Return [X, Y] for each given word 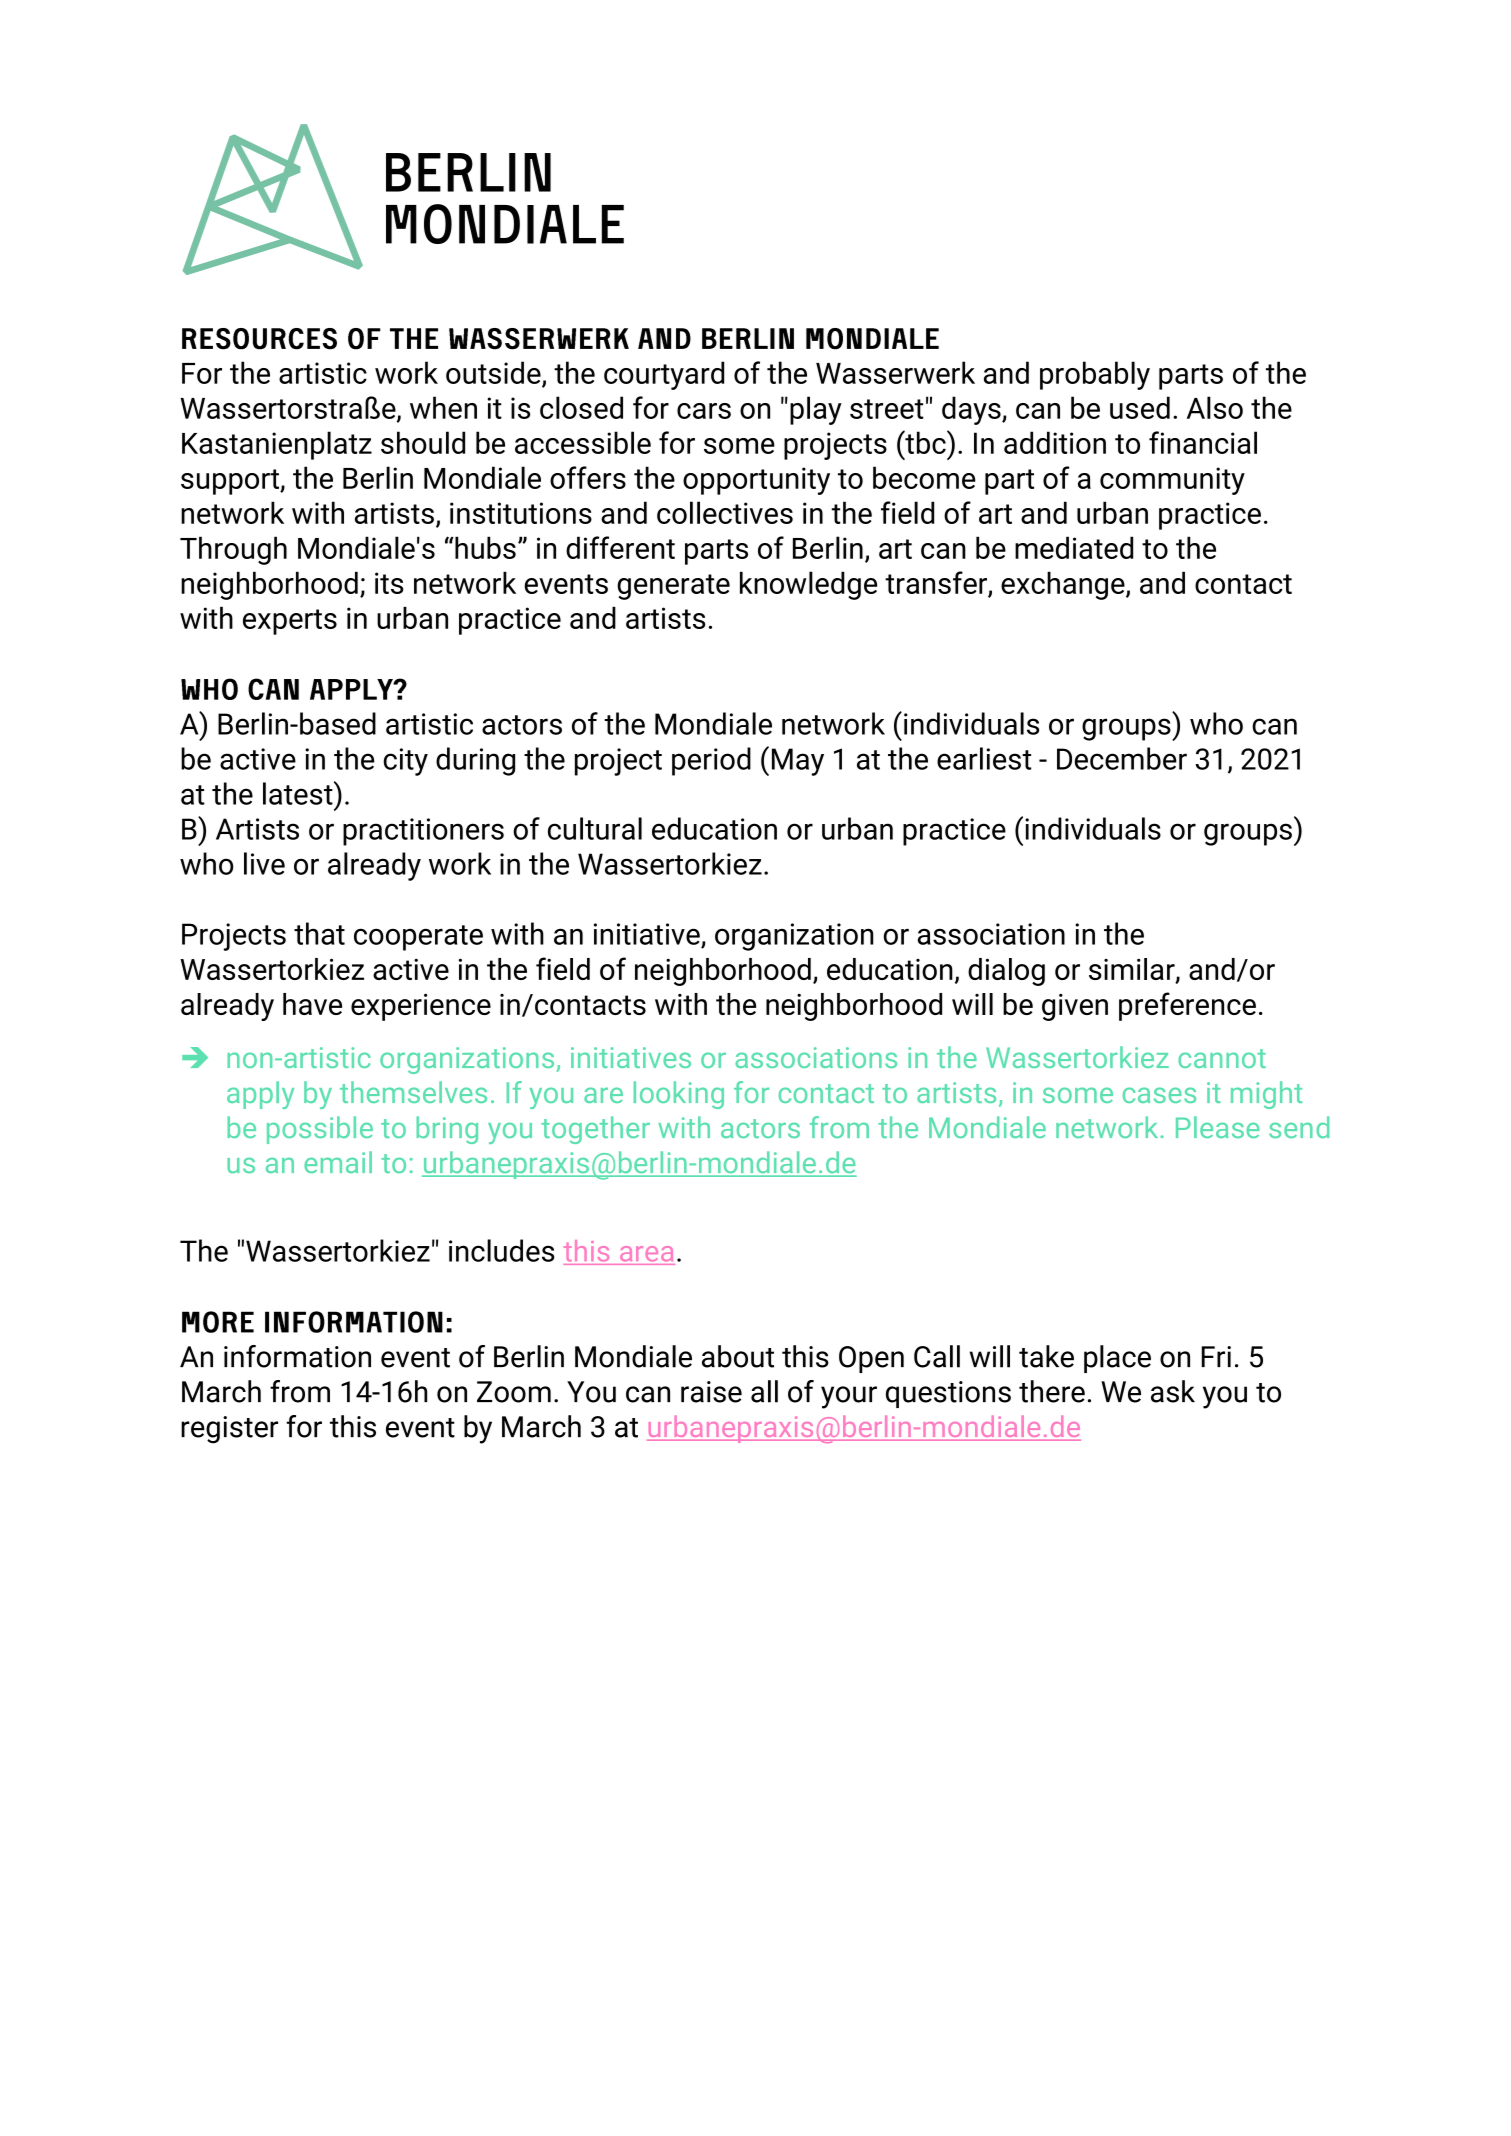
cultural [595, 828]
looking [679, 1095]
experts [290, 622]
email [338, 1162]
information [297, 1356]
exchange [1064, 585]
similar [1133, 970]
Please [1218, 1127]
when [443, 407]
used [1140, 407]
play [816, 410]
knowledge [808, 585]
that [319, 933]
